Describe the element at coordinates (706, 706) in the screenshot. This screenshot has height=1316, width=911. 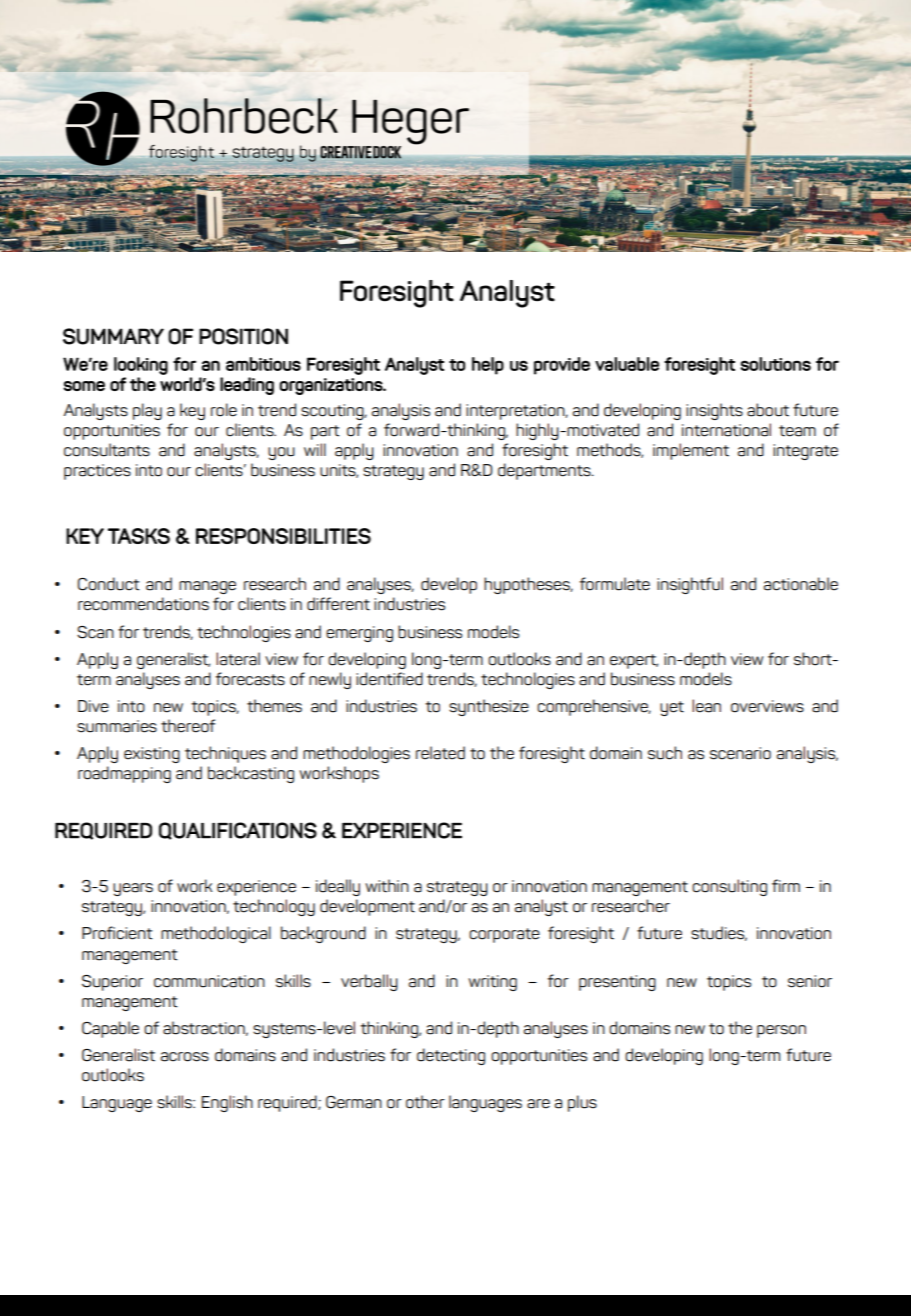
I see `lean` at that location.
